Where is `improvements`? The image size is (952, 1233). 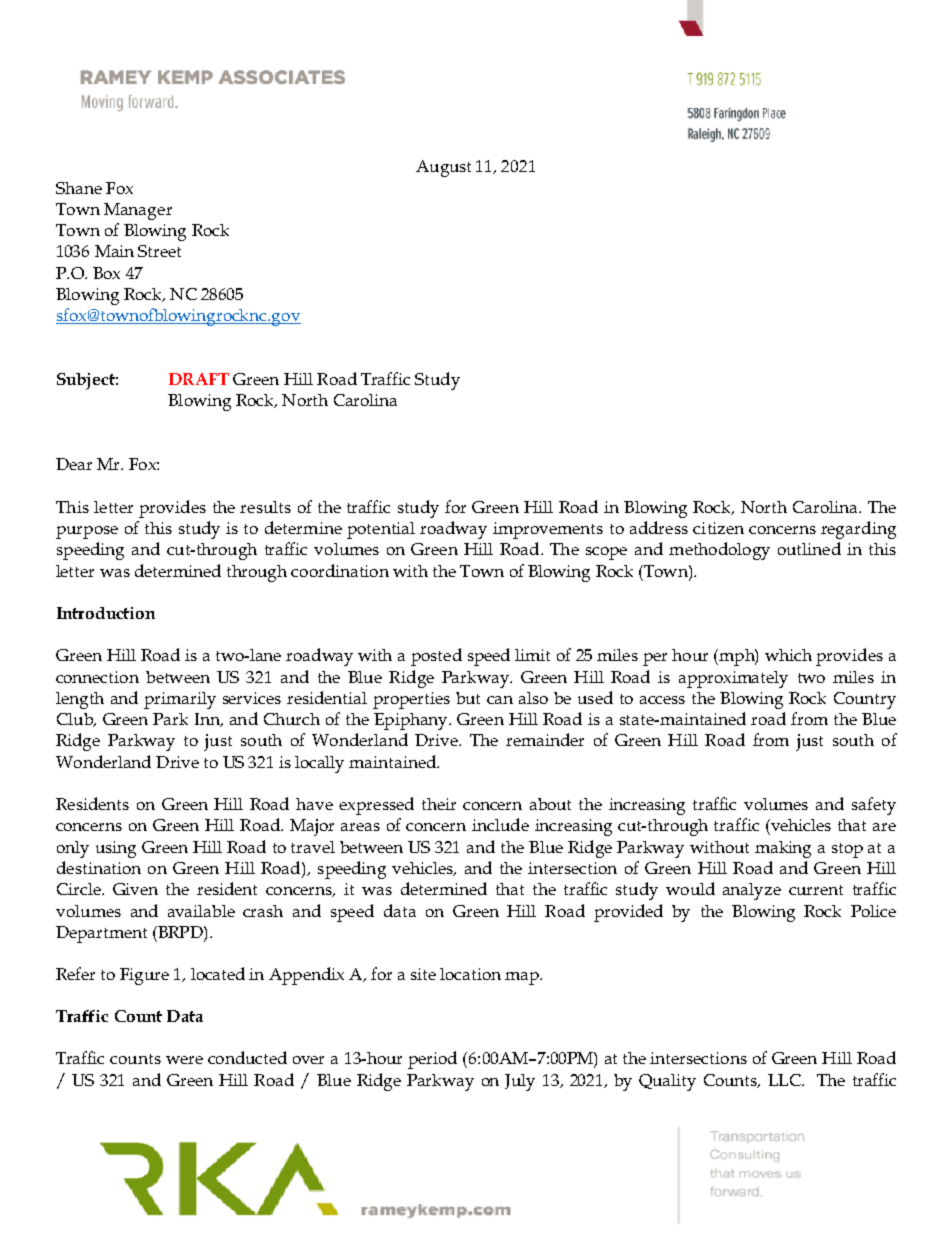
improvements is located at coordinates (548, 530).
